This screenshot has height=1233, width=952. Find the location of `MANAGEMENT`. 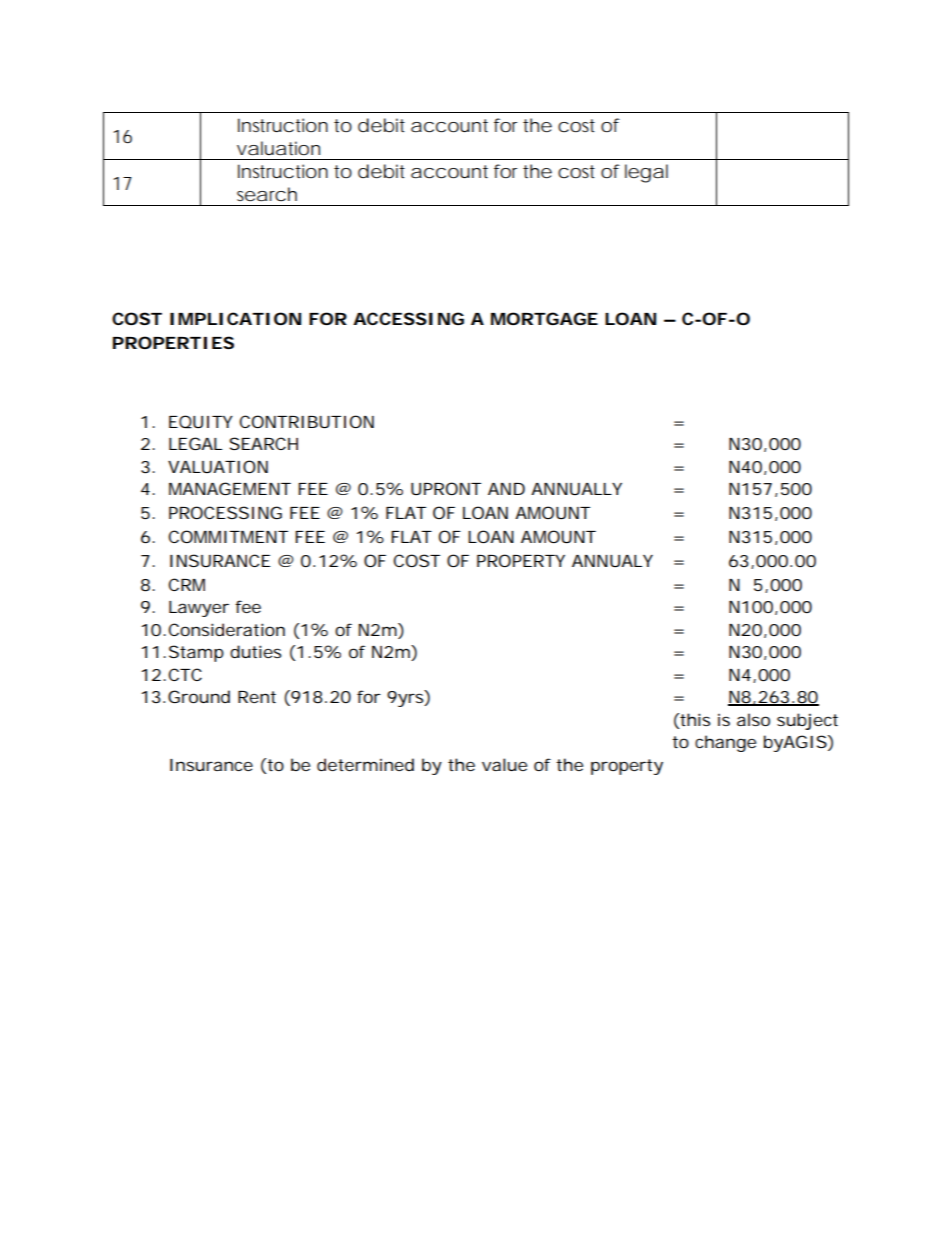

MANAGEMENT is located at coordinates (230, 488).
